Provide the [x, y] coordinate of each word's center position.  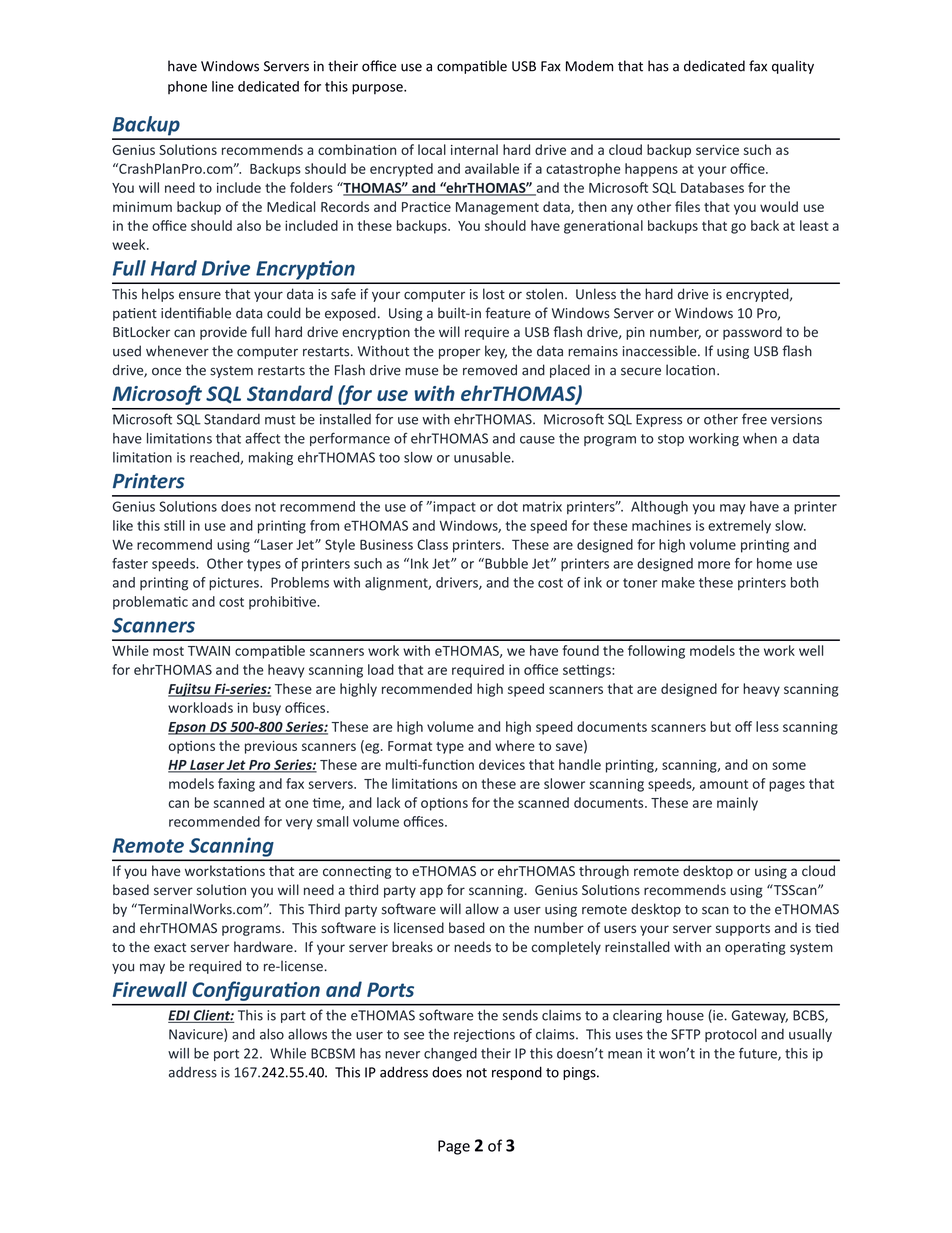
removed [490, 370]
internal [474, 149]
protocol [730, 1035]
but [720, 726]
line [223, 86]
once [166, 371]
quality [793, 67]
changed [450, 1054]
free [754, 419]
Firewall [150, 989]
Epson [188, 728]
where [515, 745]
